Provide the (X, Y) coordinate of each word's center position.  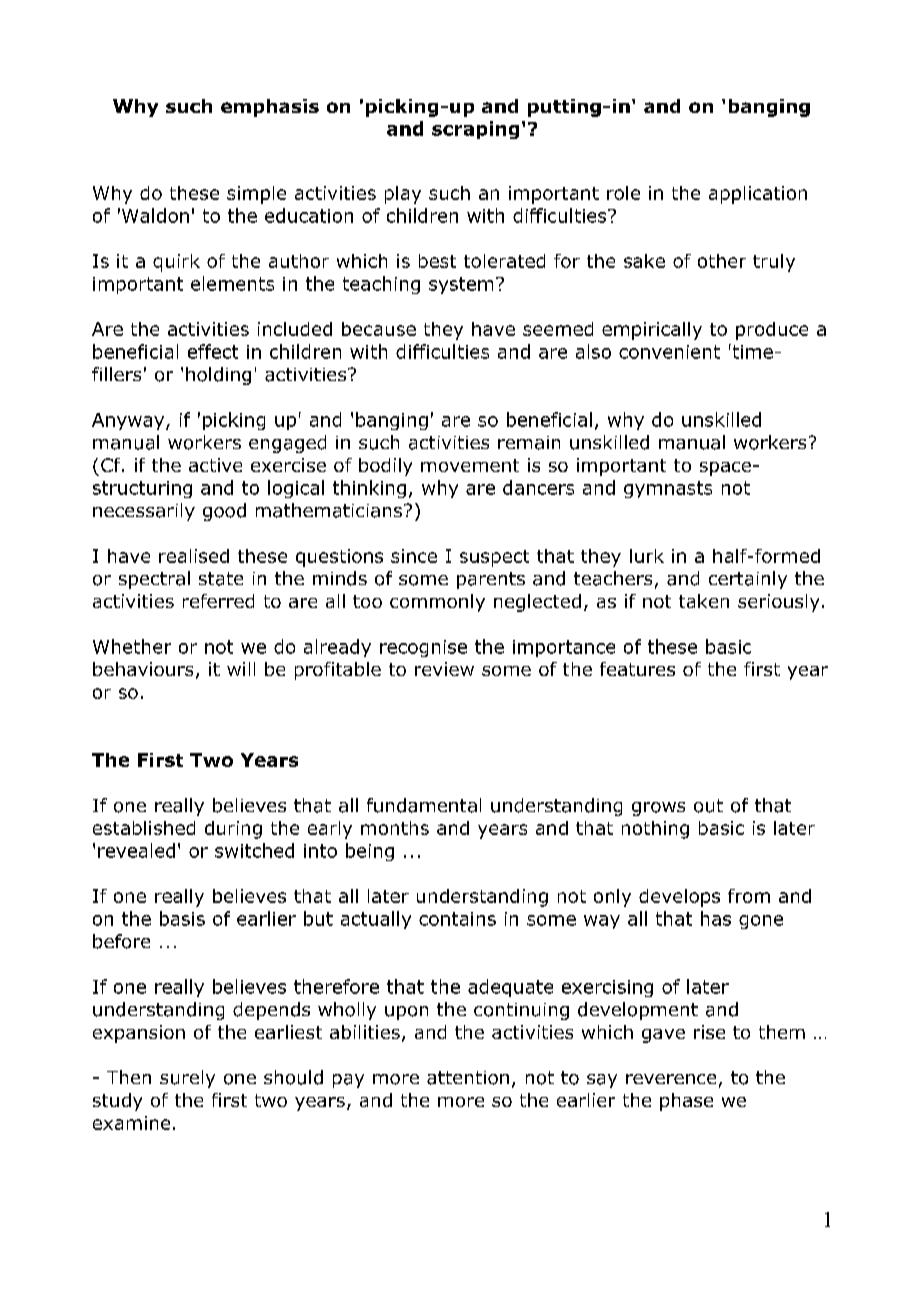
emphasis (270, 108)
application (758, 195)
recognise (423, 648)
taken (704, 601)
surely (187, 1079)
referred (218, 601)
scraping (475, 130)
